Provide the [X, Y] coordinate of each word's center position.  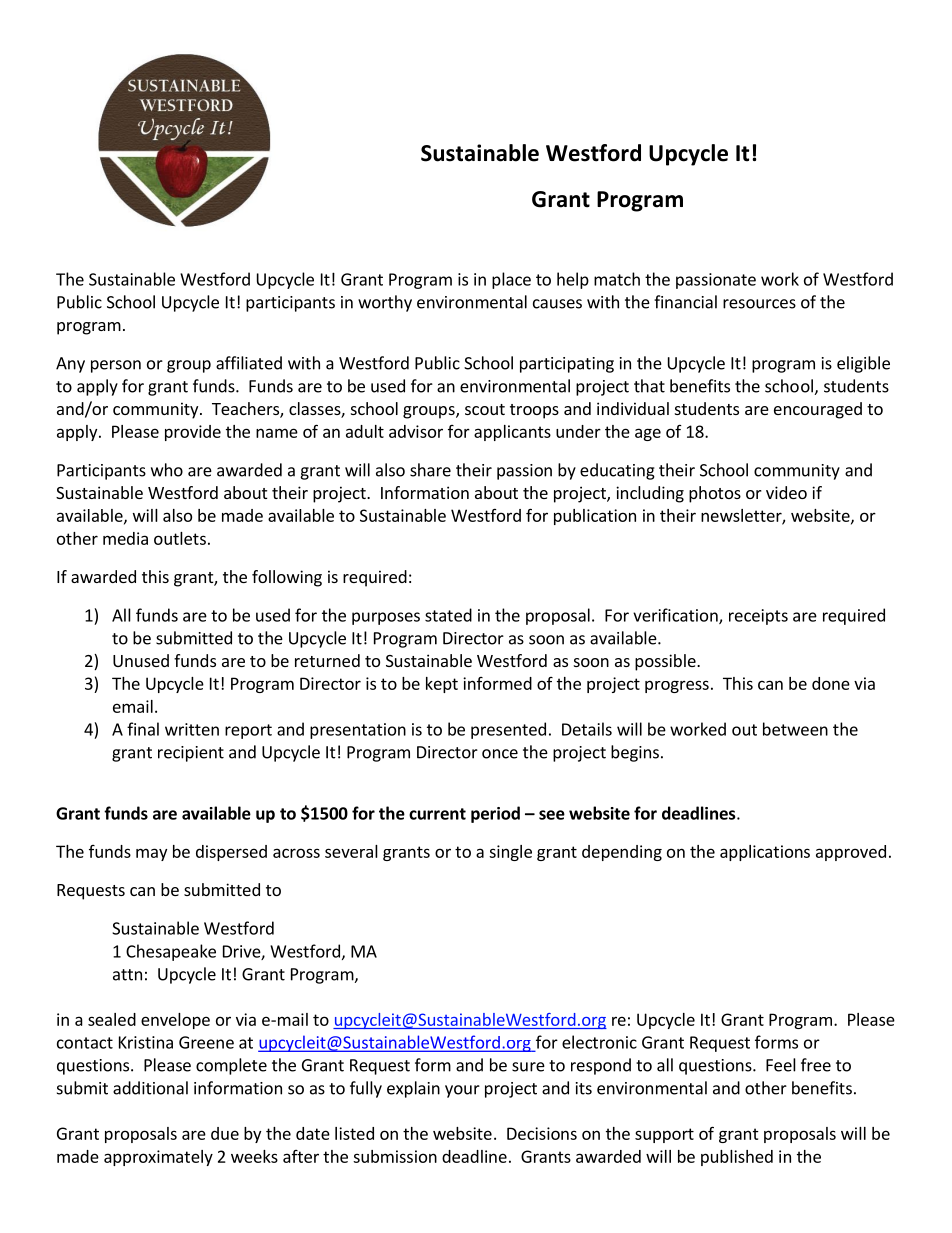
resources [759, 304]
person [116, 366]
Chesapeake [171, 952]
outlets [180, 538]
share [430, 470]
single [510, 853]
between [795, 729]
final [143, 729]
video [786, 492]
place [511, 280]
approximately [158, 1158]
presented [508, 730]
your [462, 1091]
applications [765, 853]
